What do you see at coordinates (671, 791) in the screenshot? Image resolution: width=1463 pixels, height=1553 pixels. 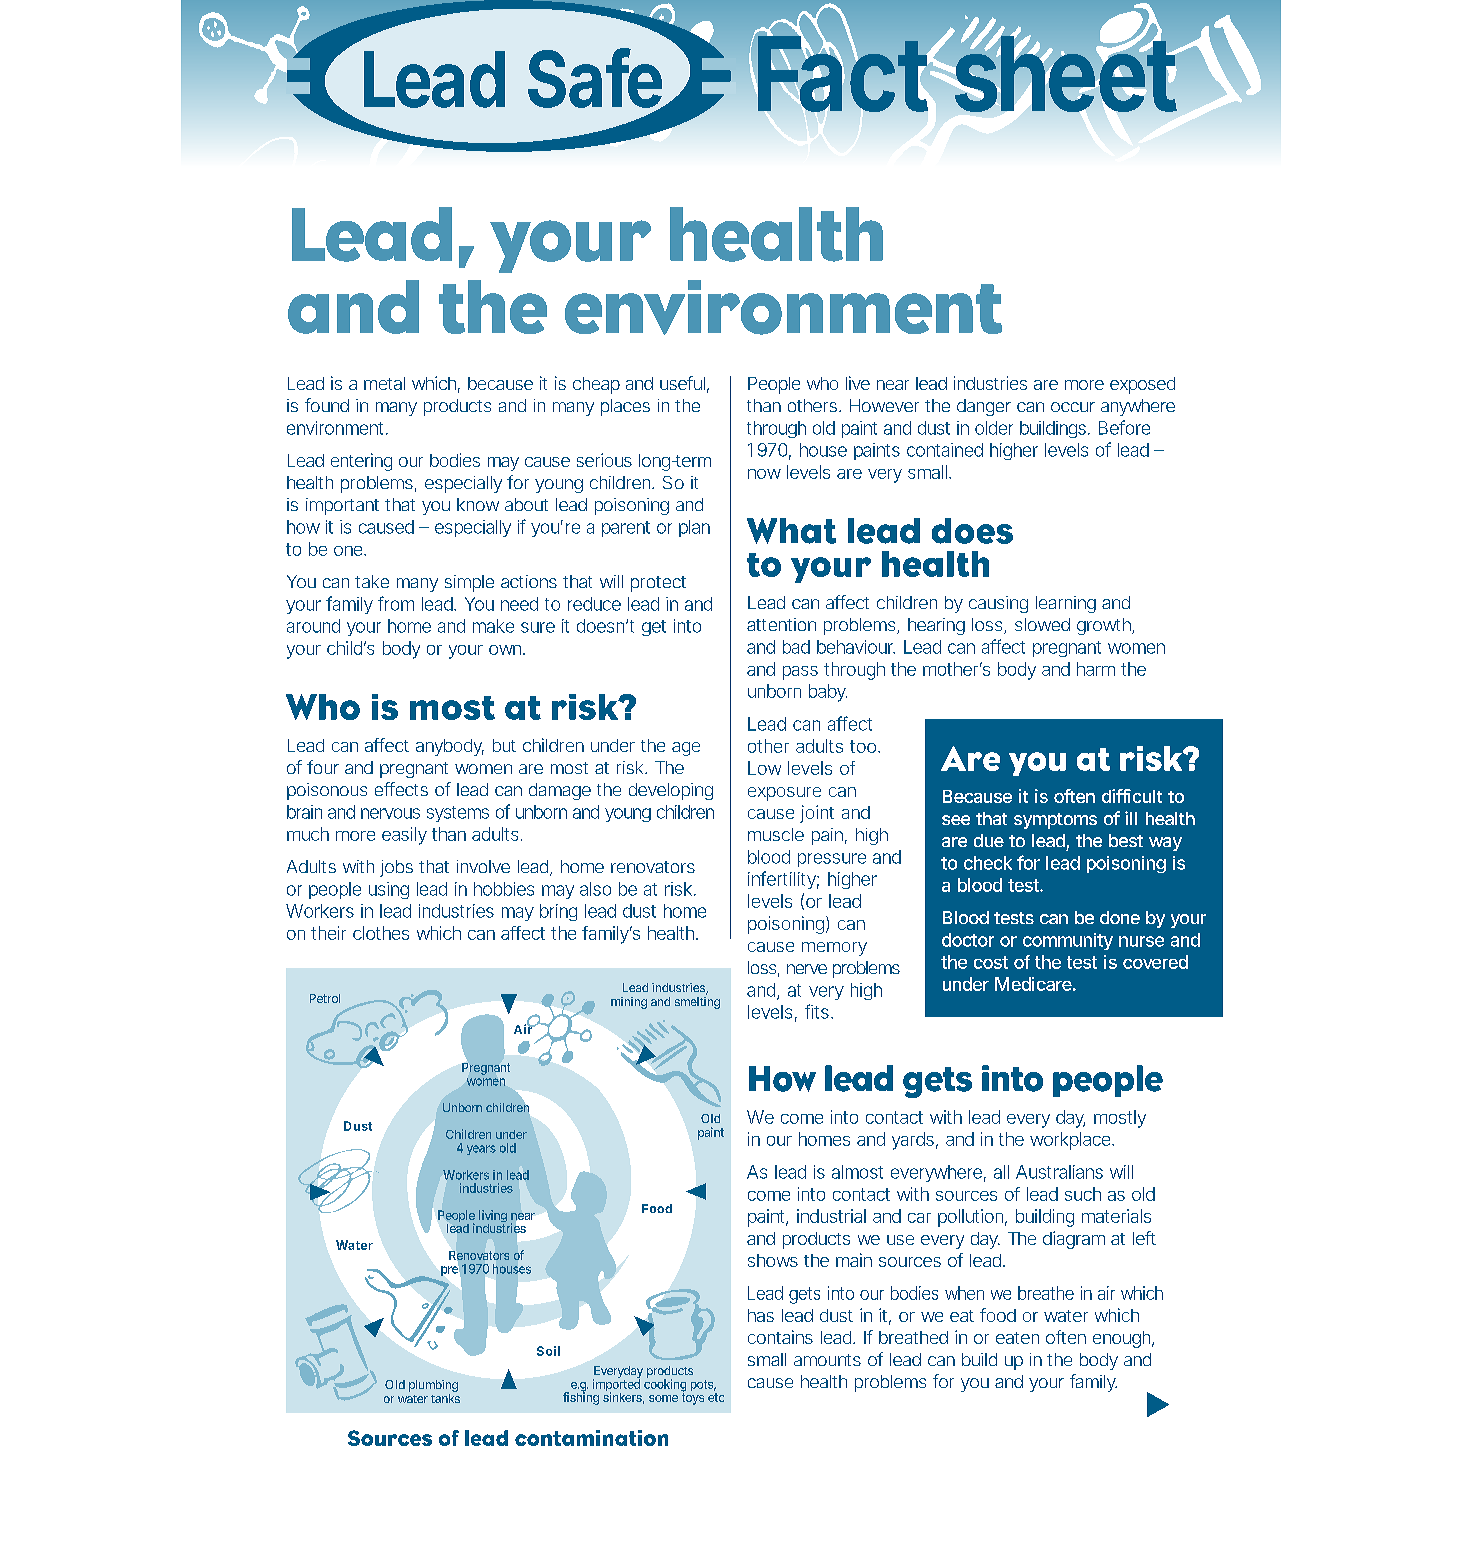 I see `developing` at bounding box center [671, 791].
